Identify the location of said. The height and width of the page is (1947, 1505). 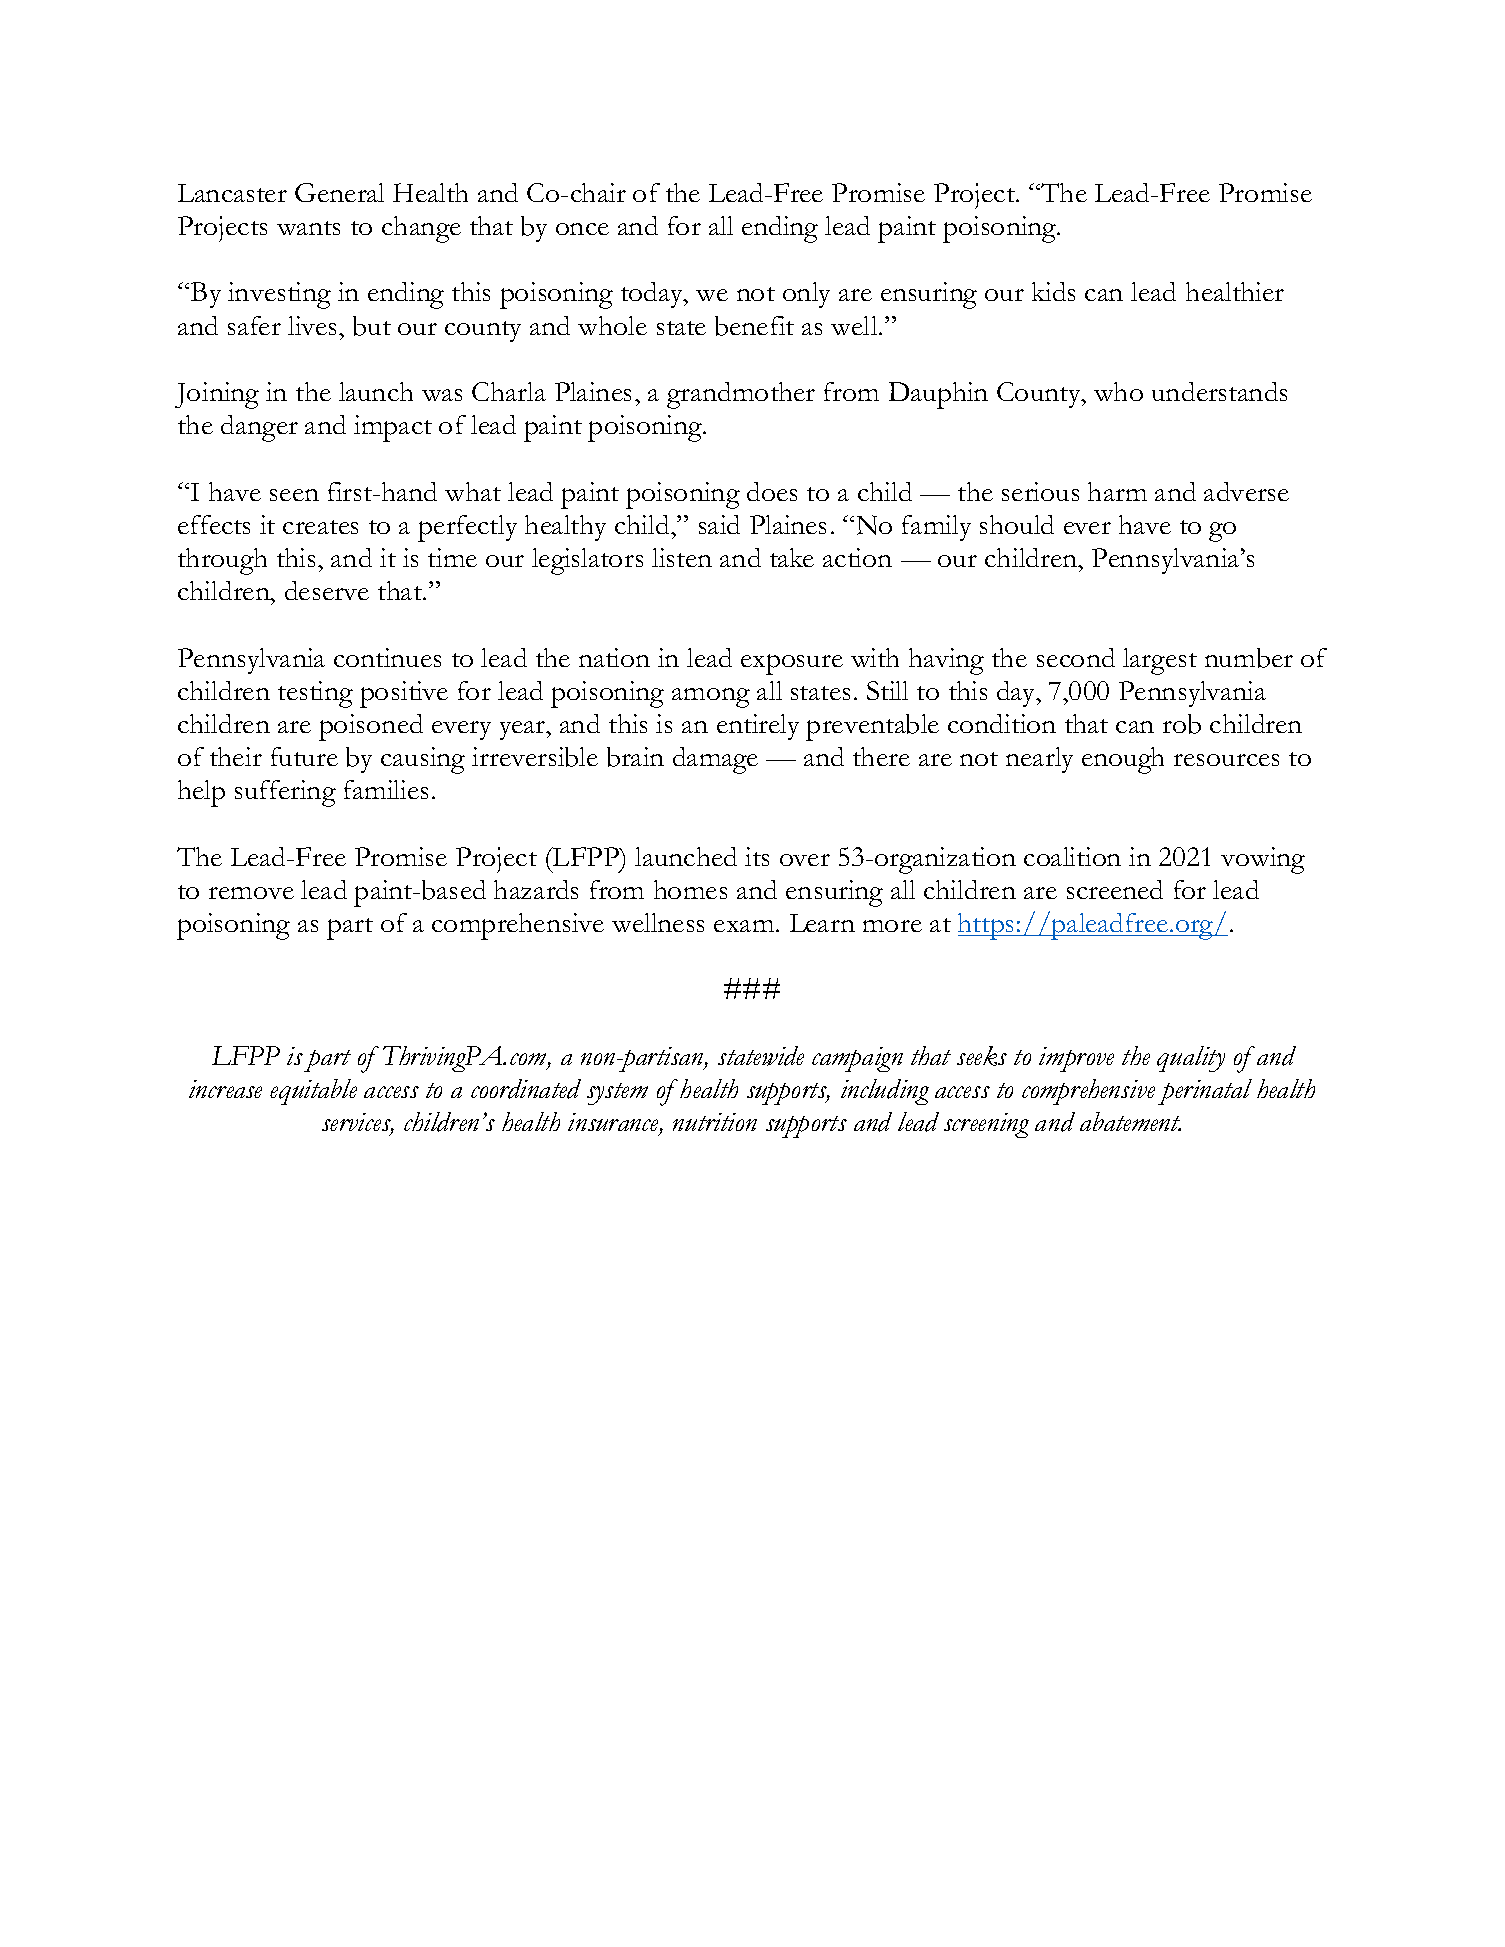
(719, 524).
